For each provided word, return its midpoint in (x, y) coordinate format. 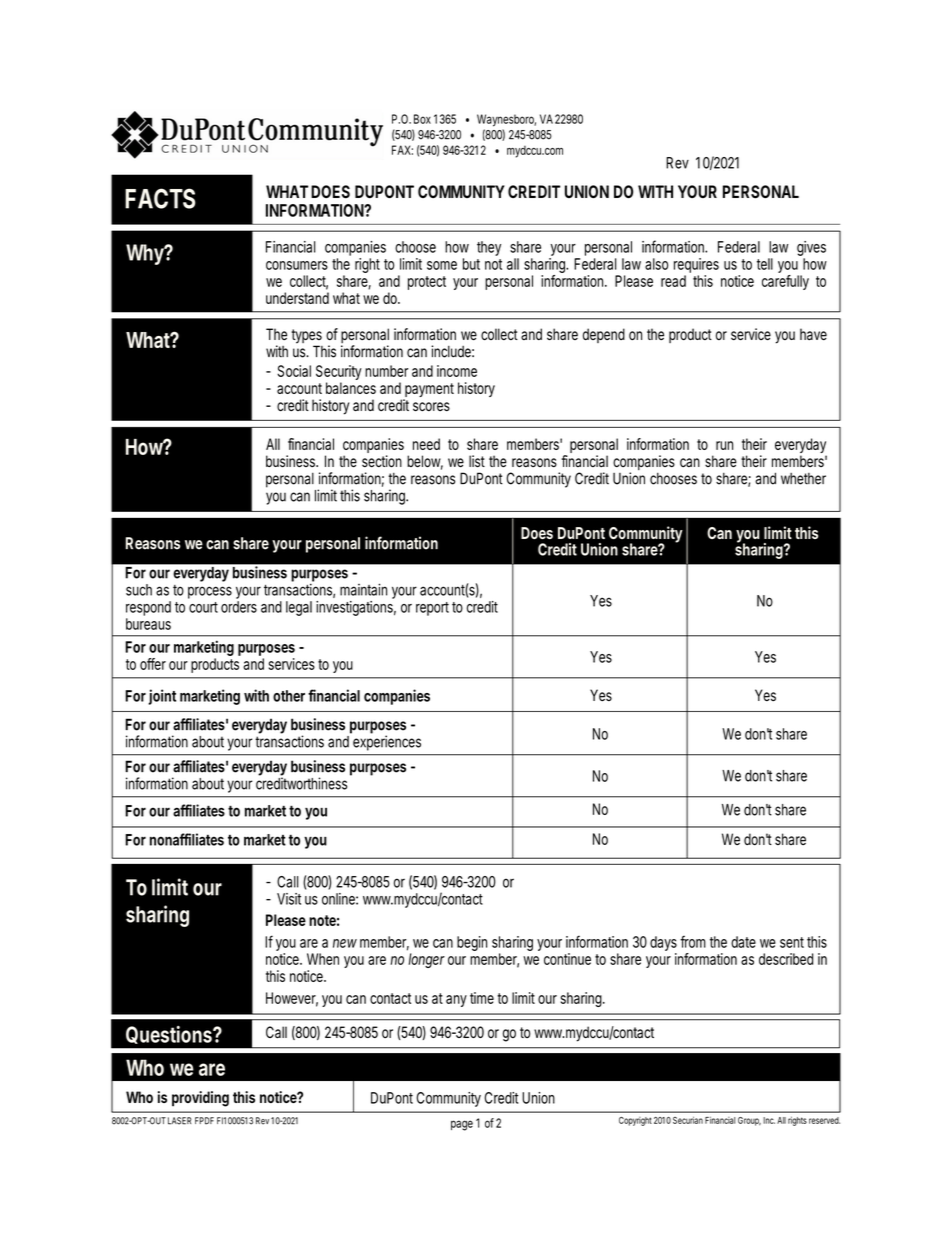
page (462, 1125)
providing (200, 1099)
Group (749, 1121)
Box (422, 119)
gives (811, 250)
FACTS (160, 198)
